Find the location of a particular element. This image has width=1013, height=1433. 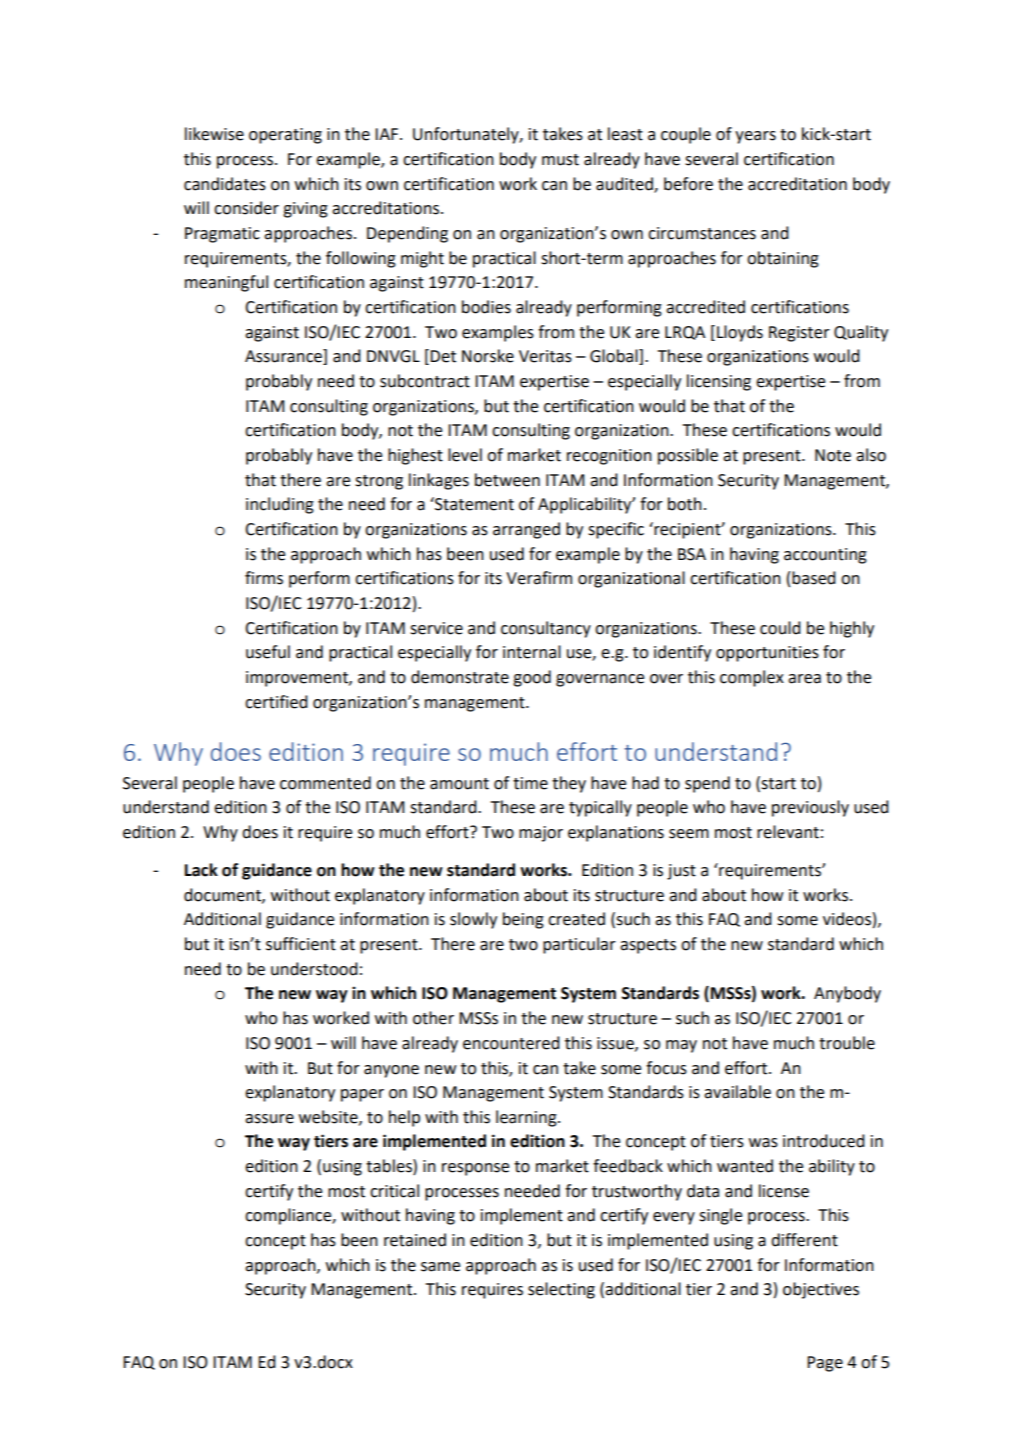

retained is located at coordinates (415, 1240).
